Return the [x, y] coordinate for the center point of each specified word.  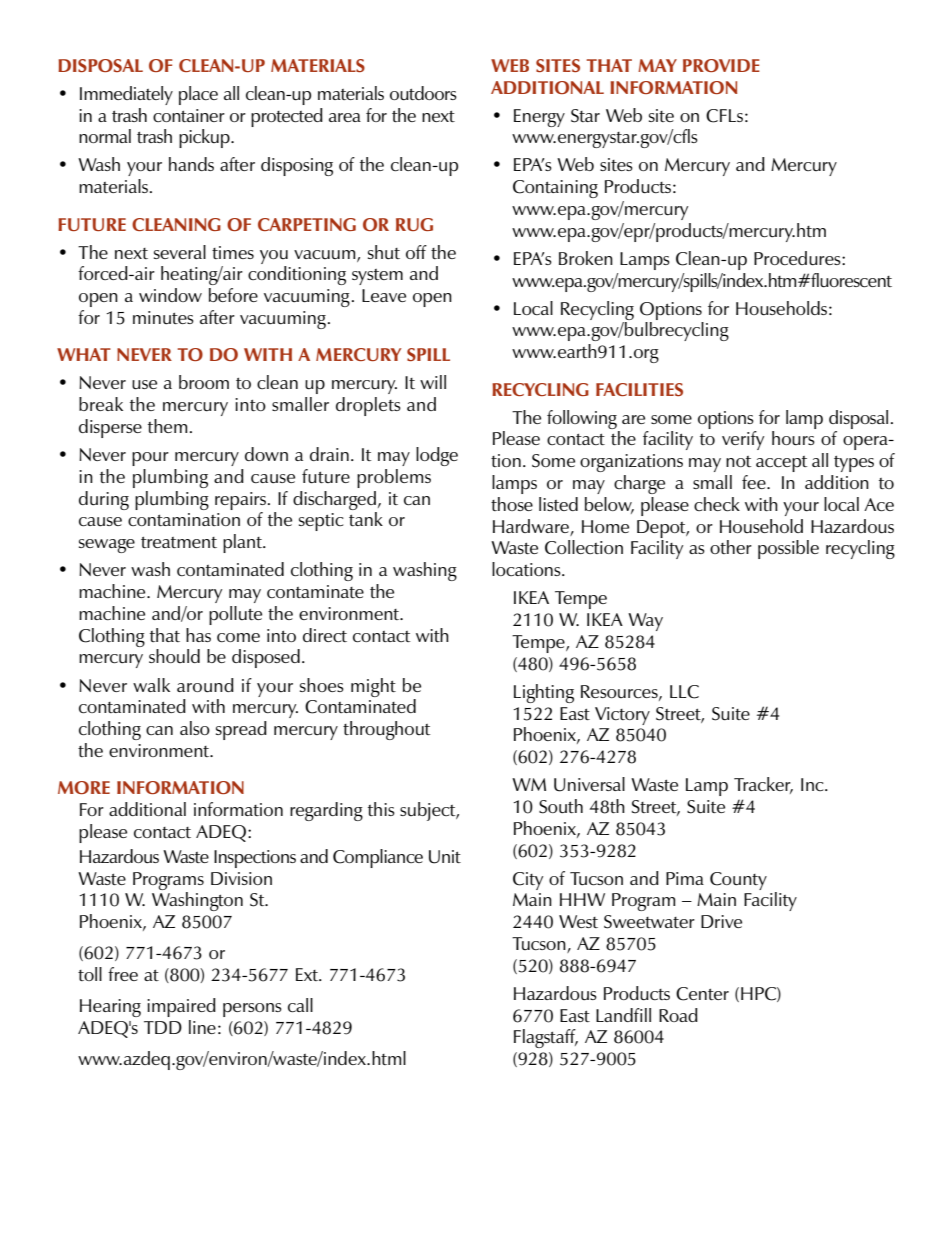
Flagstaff [546, 1038]
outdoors [423, 93]
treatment [179, 542]
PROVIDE [721, 65]
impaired [181, 1007]
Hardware [531, 526]
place [198, 95]
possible [788, 549]
